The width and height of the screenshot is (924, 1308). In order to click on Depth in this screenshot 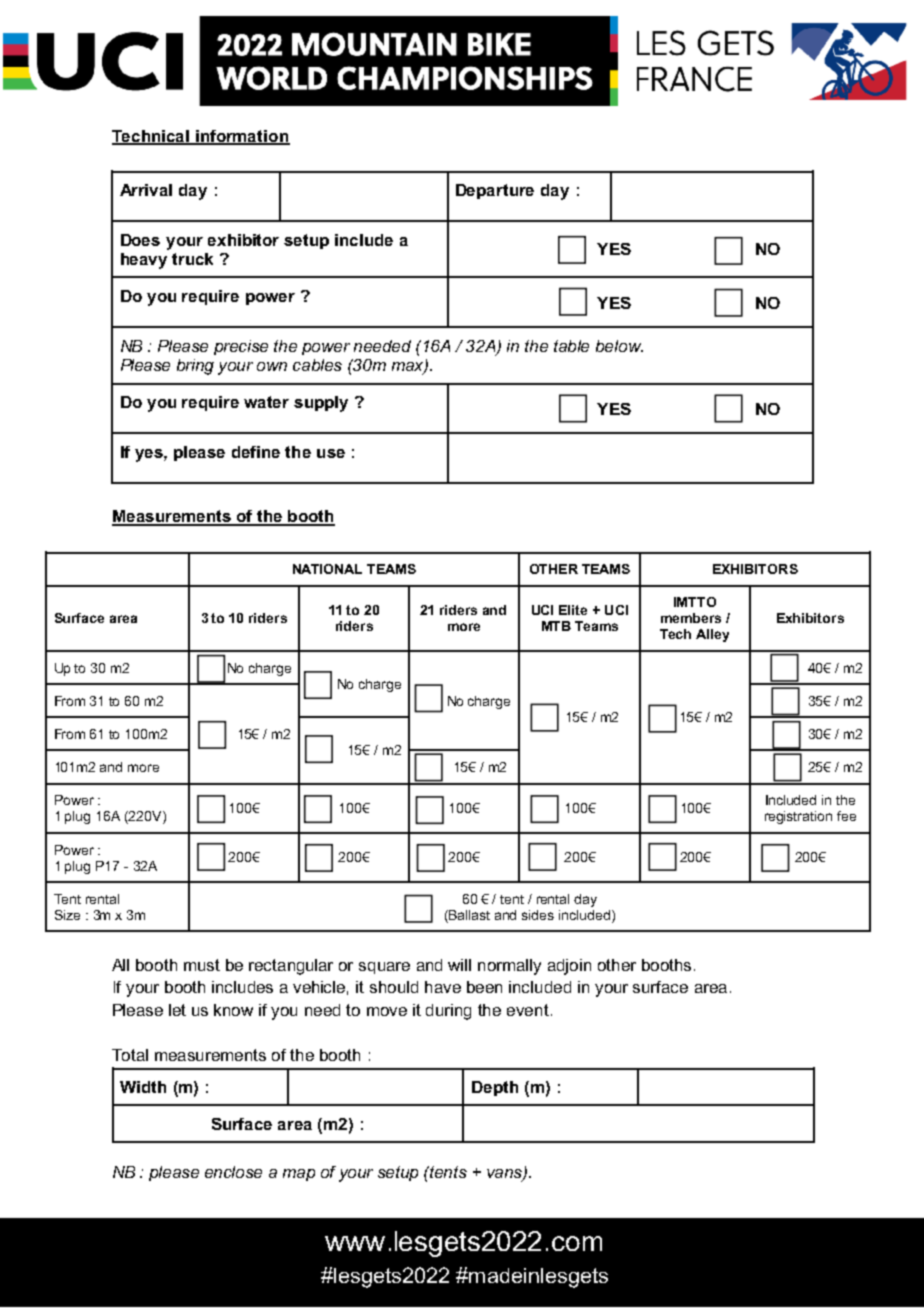, I will do `click(495, 1088)`.
